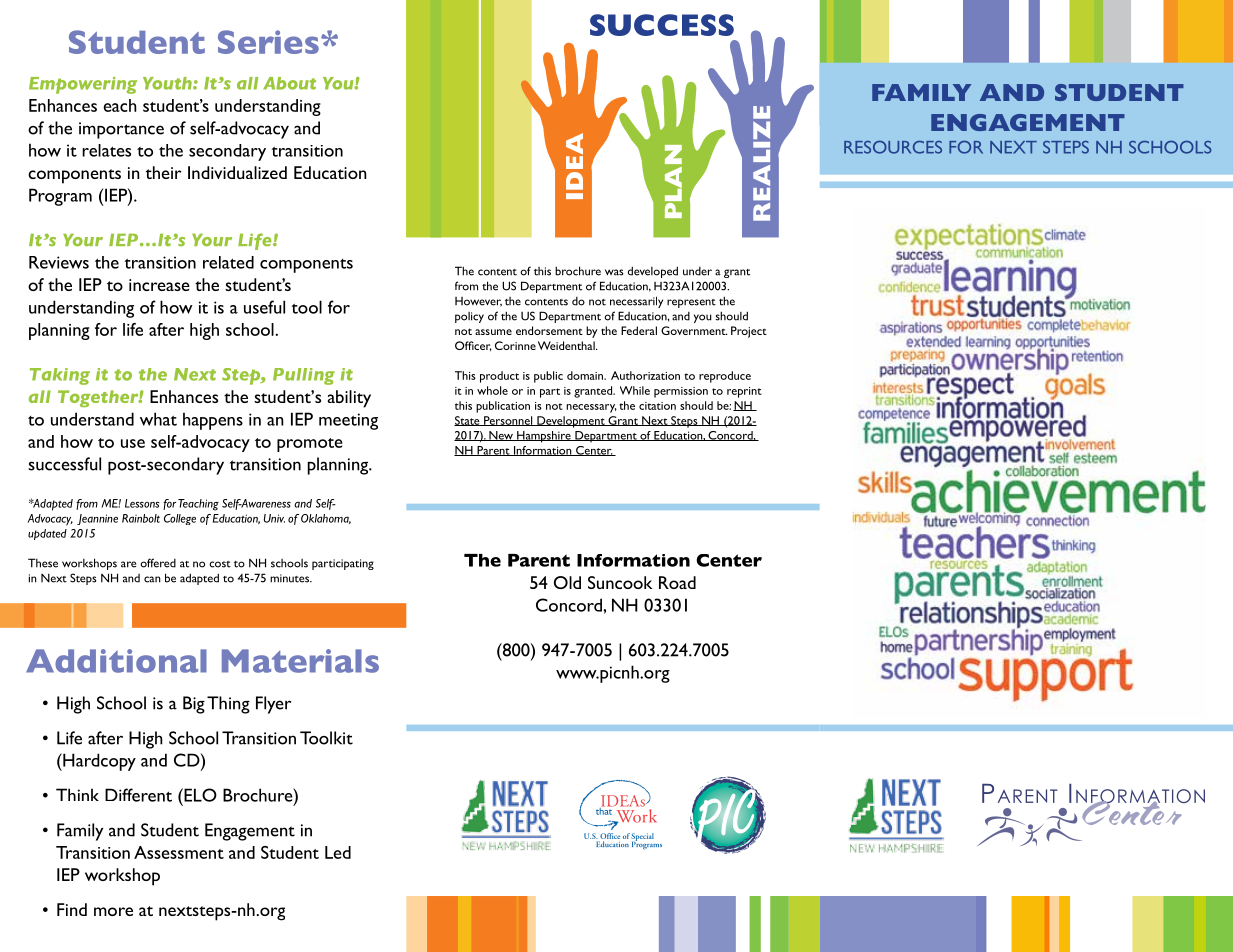  Describe the element at coordinates (113, 911) in the screenshot. I see `more` at that location.
